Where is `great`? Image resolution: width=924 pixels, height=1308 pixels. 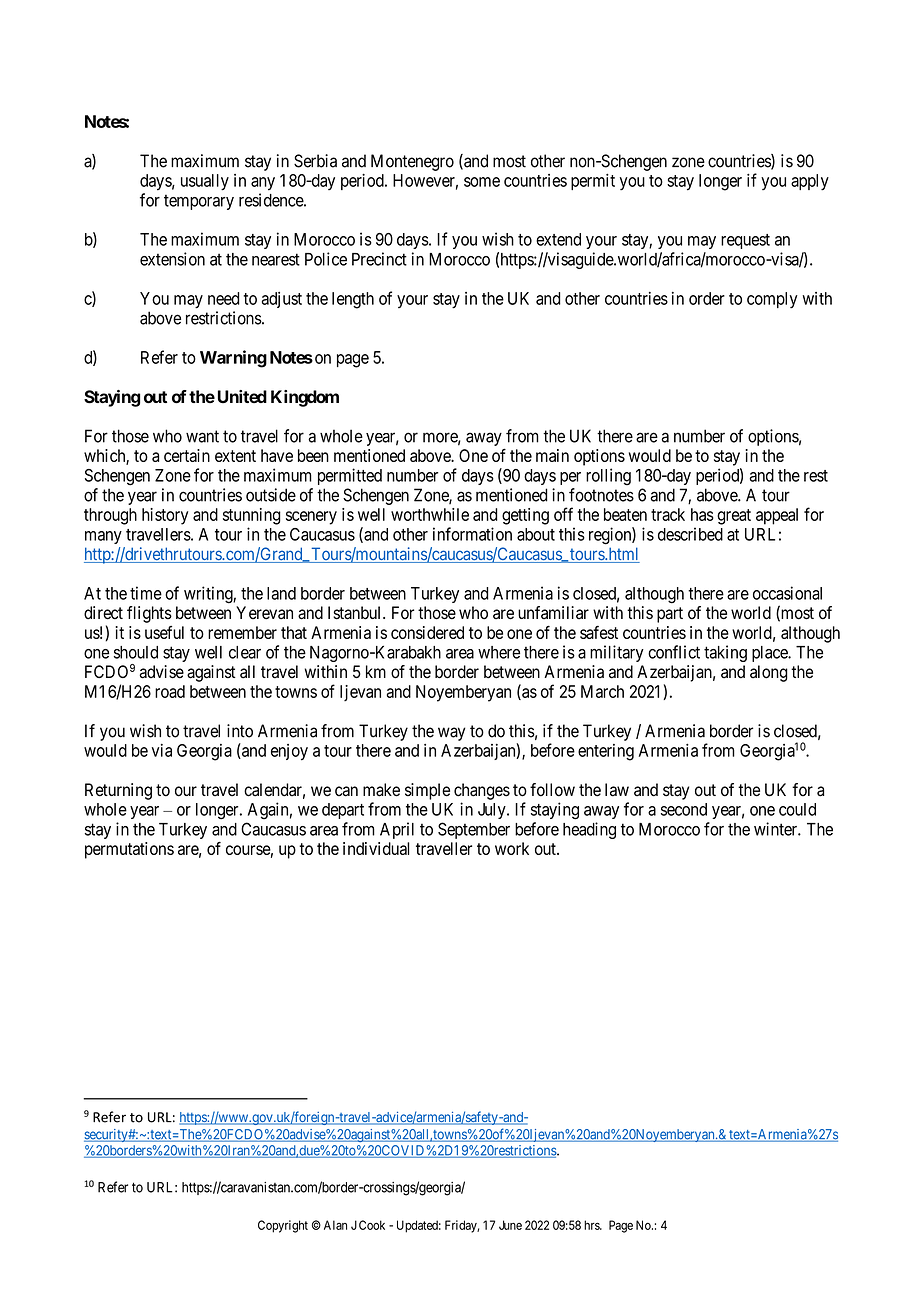
great is located at coordinates (734, 517).
